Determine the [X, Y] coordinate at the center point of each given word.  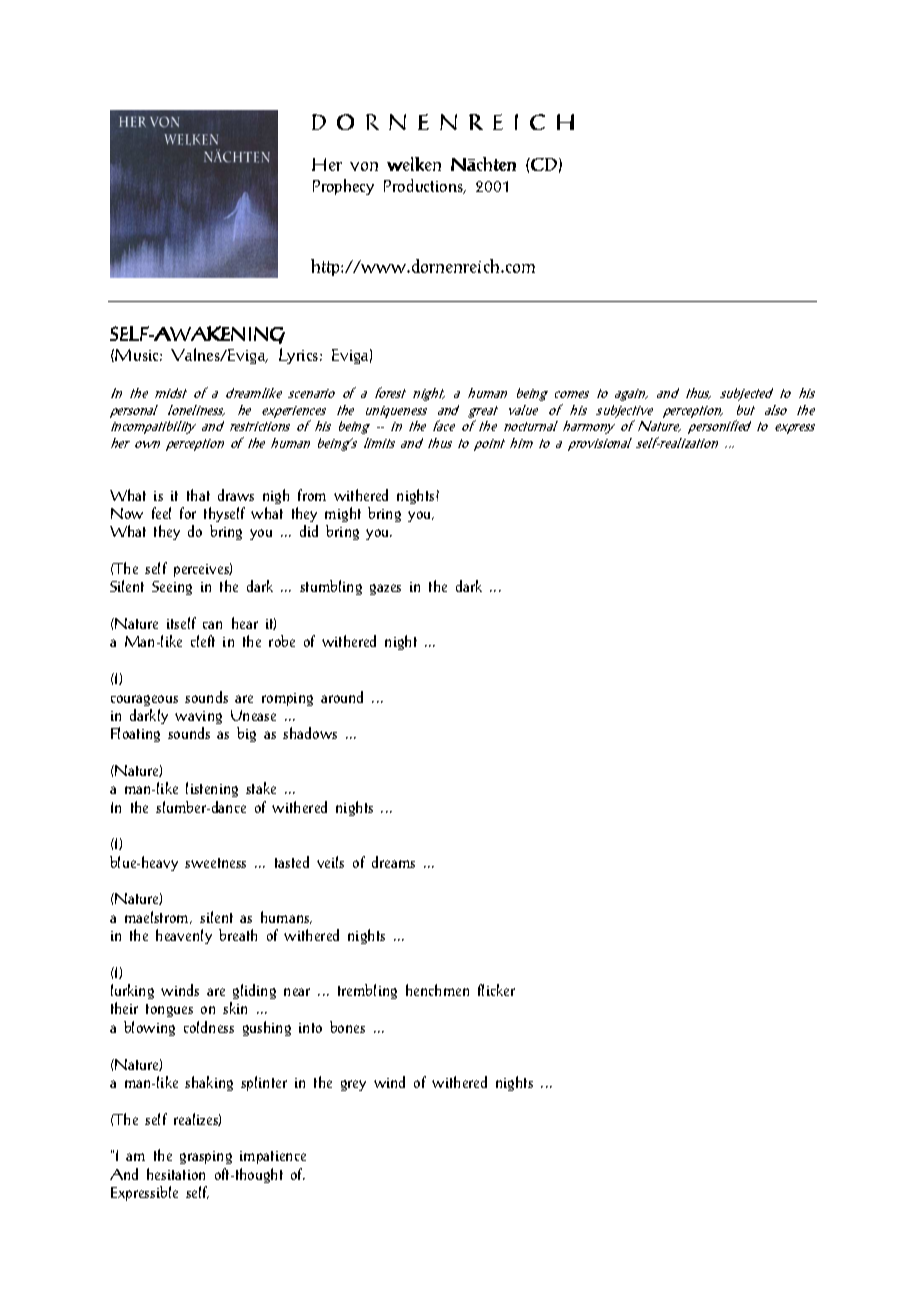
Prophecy [343, 187]
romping [287, 699]
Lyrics [300, 356]
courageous [144, 700]
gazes [385, 589]
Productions [425, 186]
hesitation [176, 1174]
